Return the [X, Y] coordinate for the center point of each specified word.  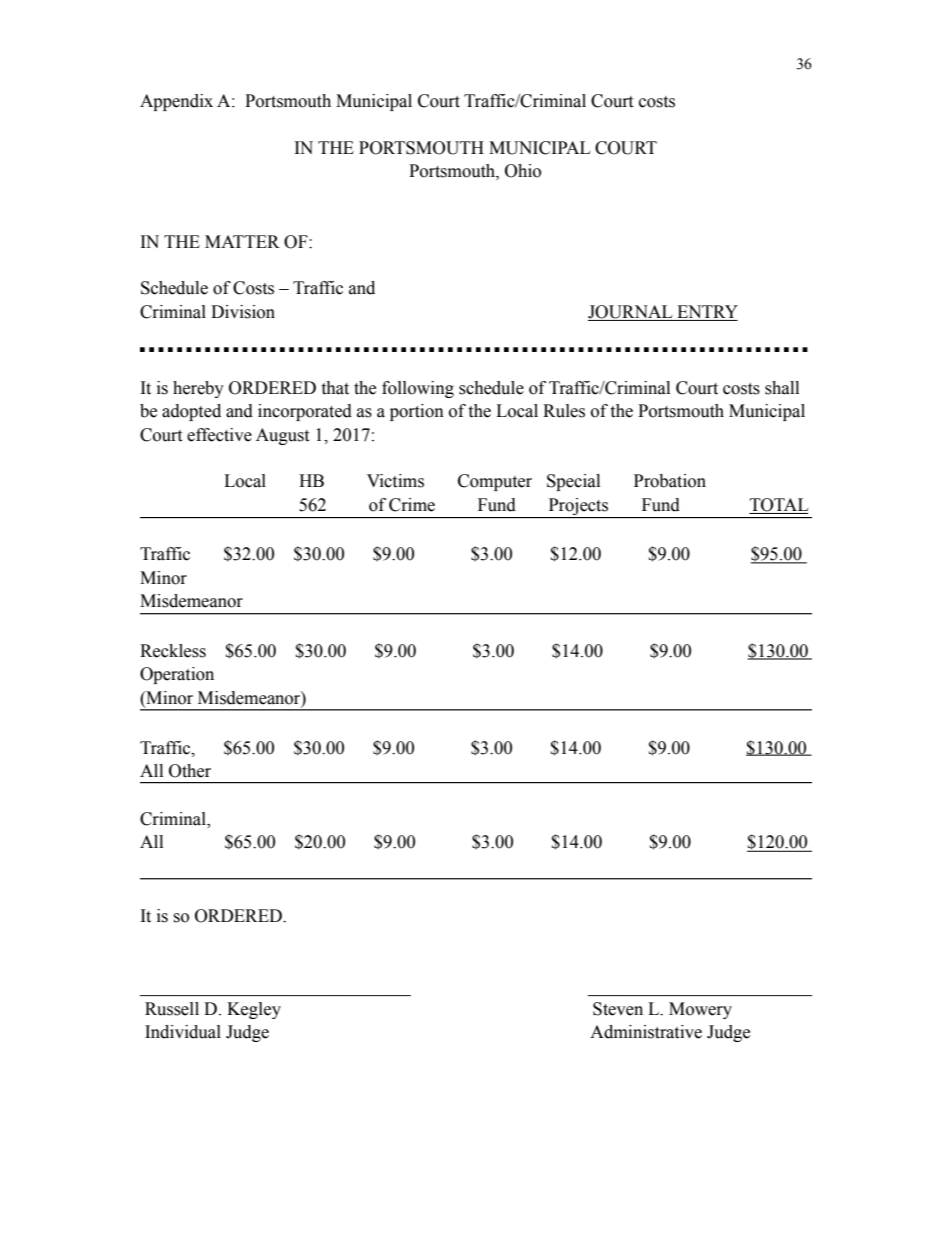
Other [190, 771]
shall [782, 388]
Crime [412, 505]
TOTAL [779, 505]
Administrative [646, 1032]
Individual [183, 1032]
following [418, 389]
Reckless [173, 651]
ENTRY [707, 311]
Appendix [176, 102]
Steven [618, 1009]
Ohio [523, 171]
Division [243, 312]
